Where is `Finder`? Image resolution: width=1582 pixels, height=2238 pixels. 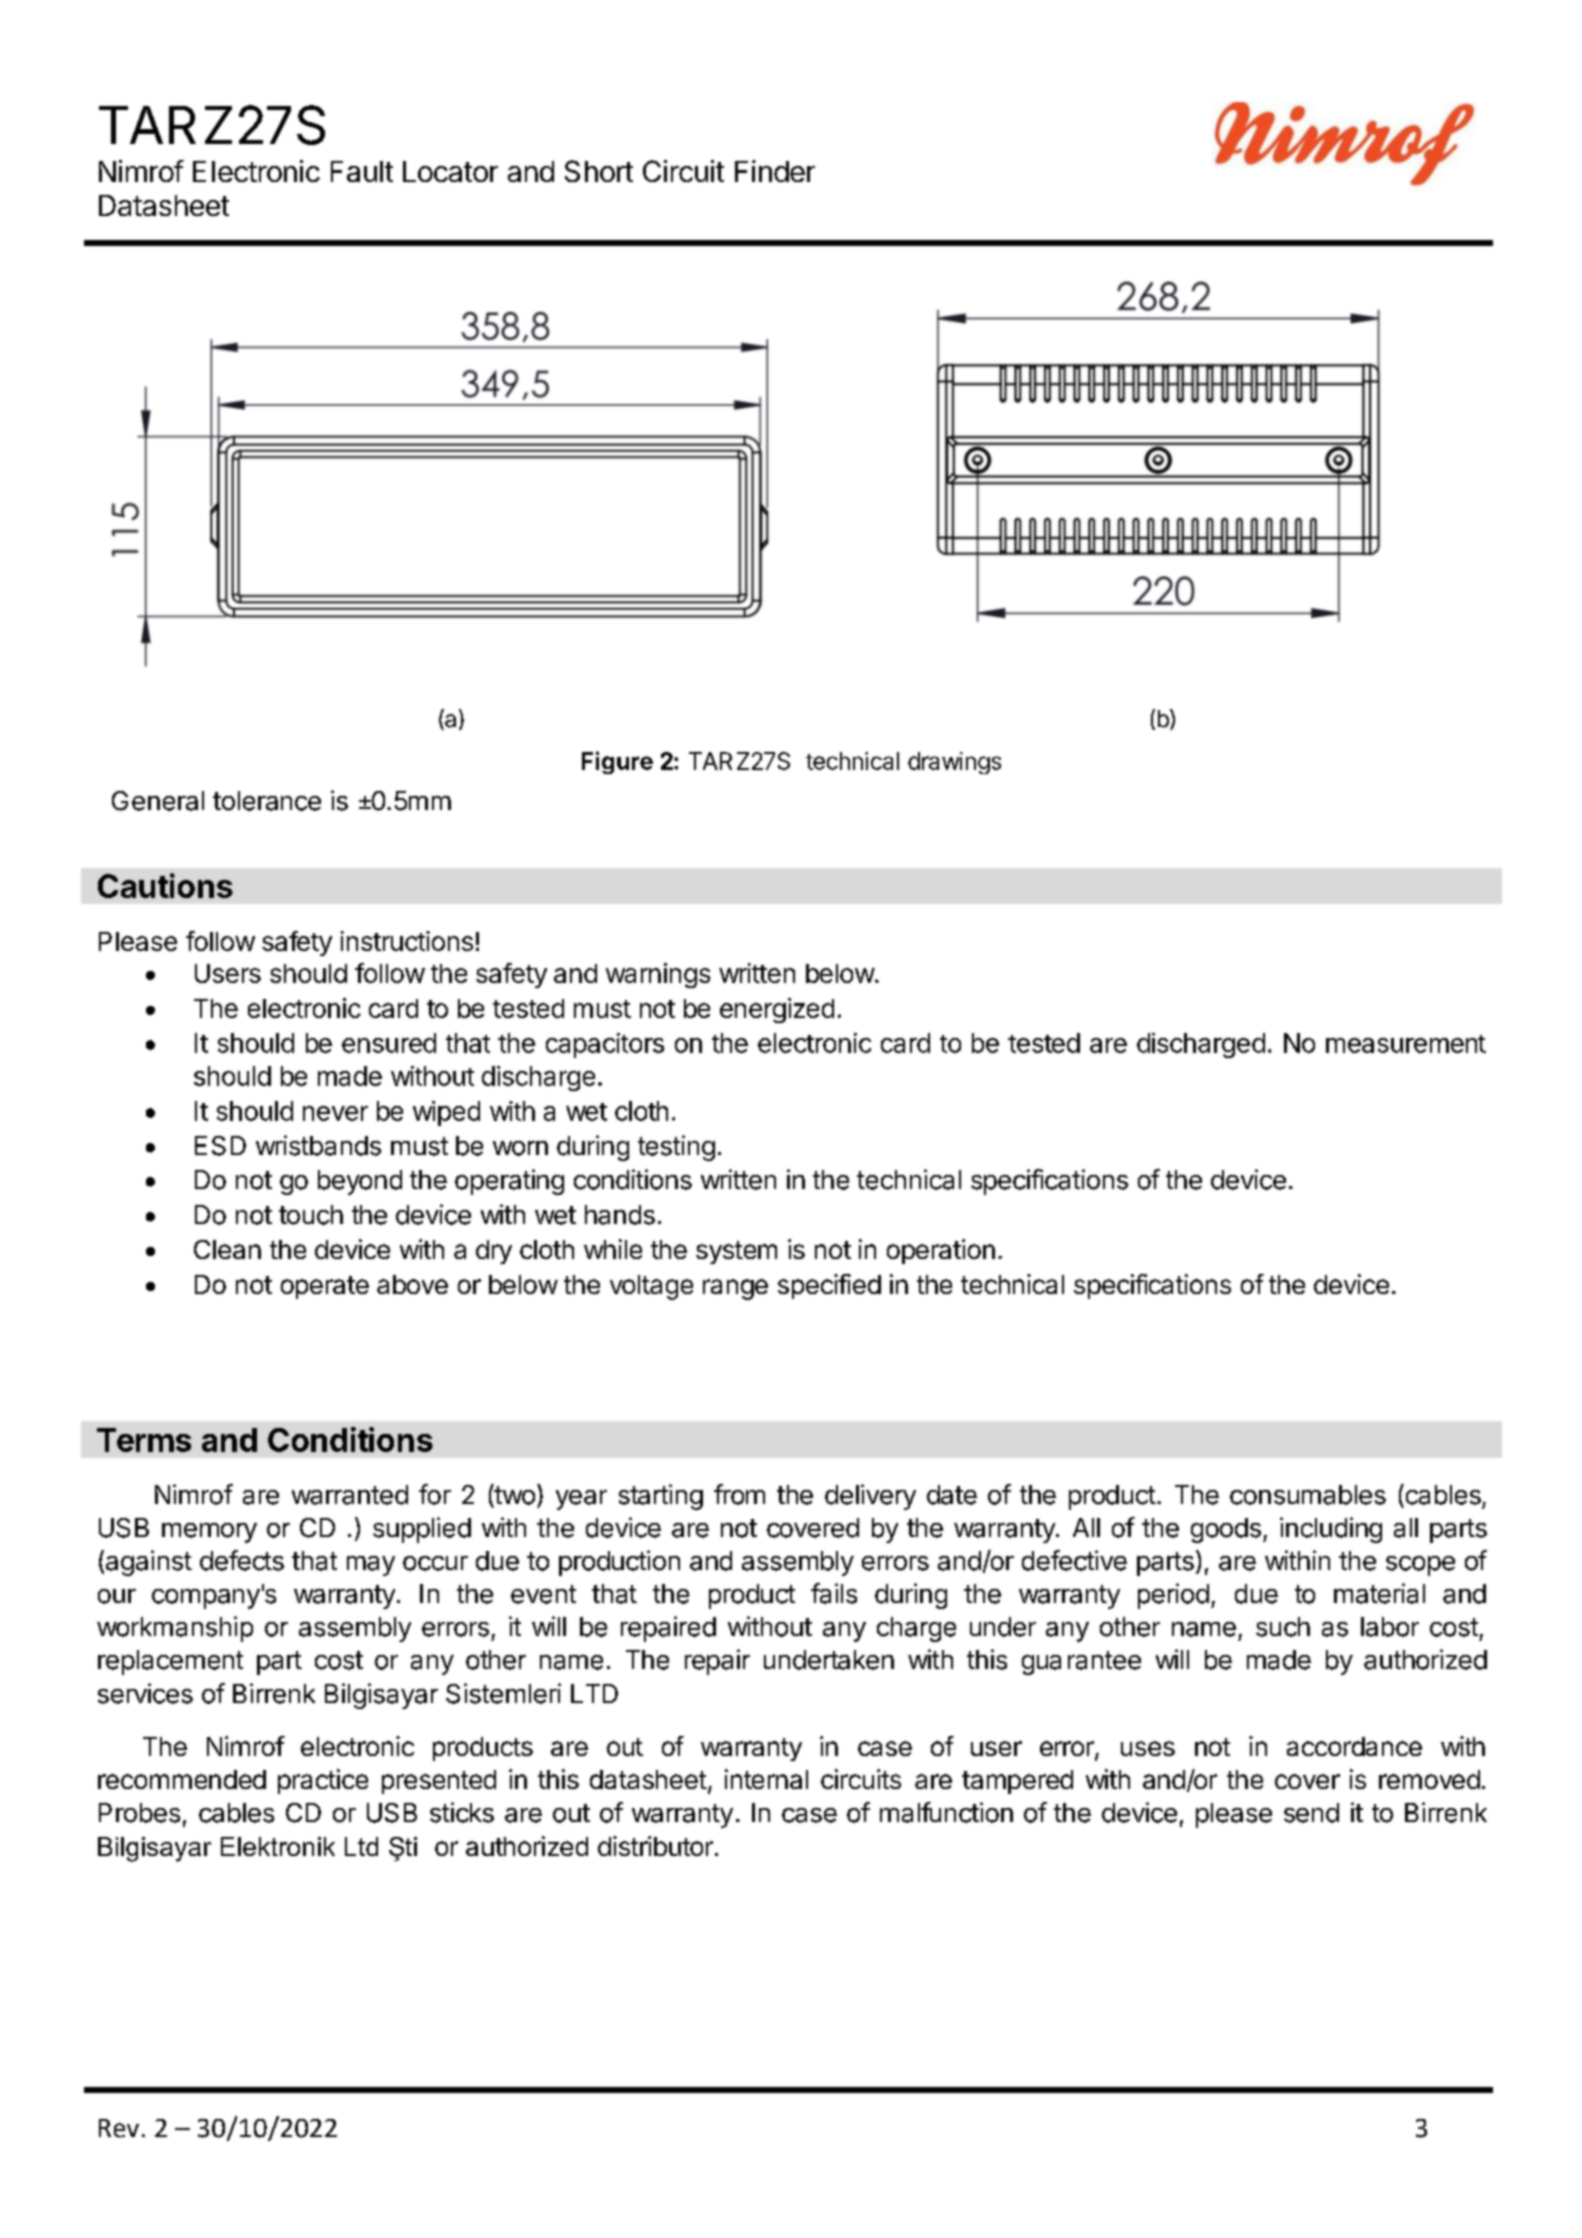
Finder is located at coordinates (775, 171).
